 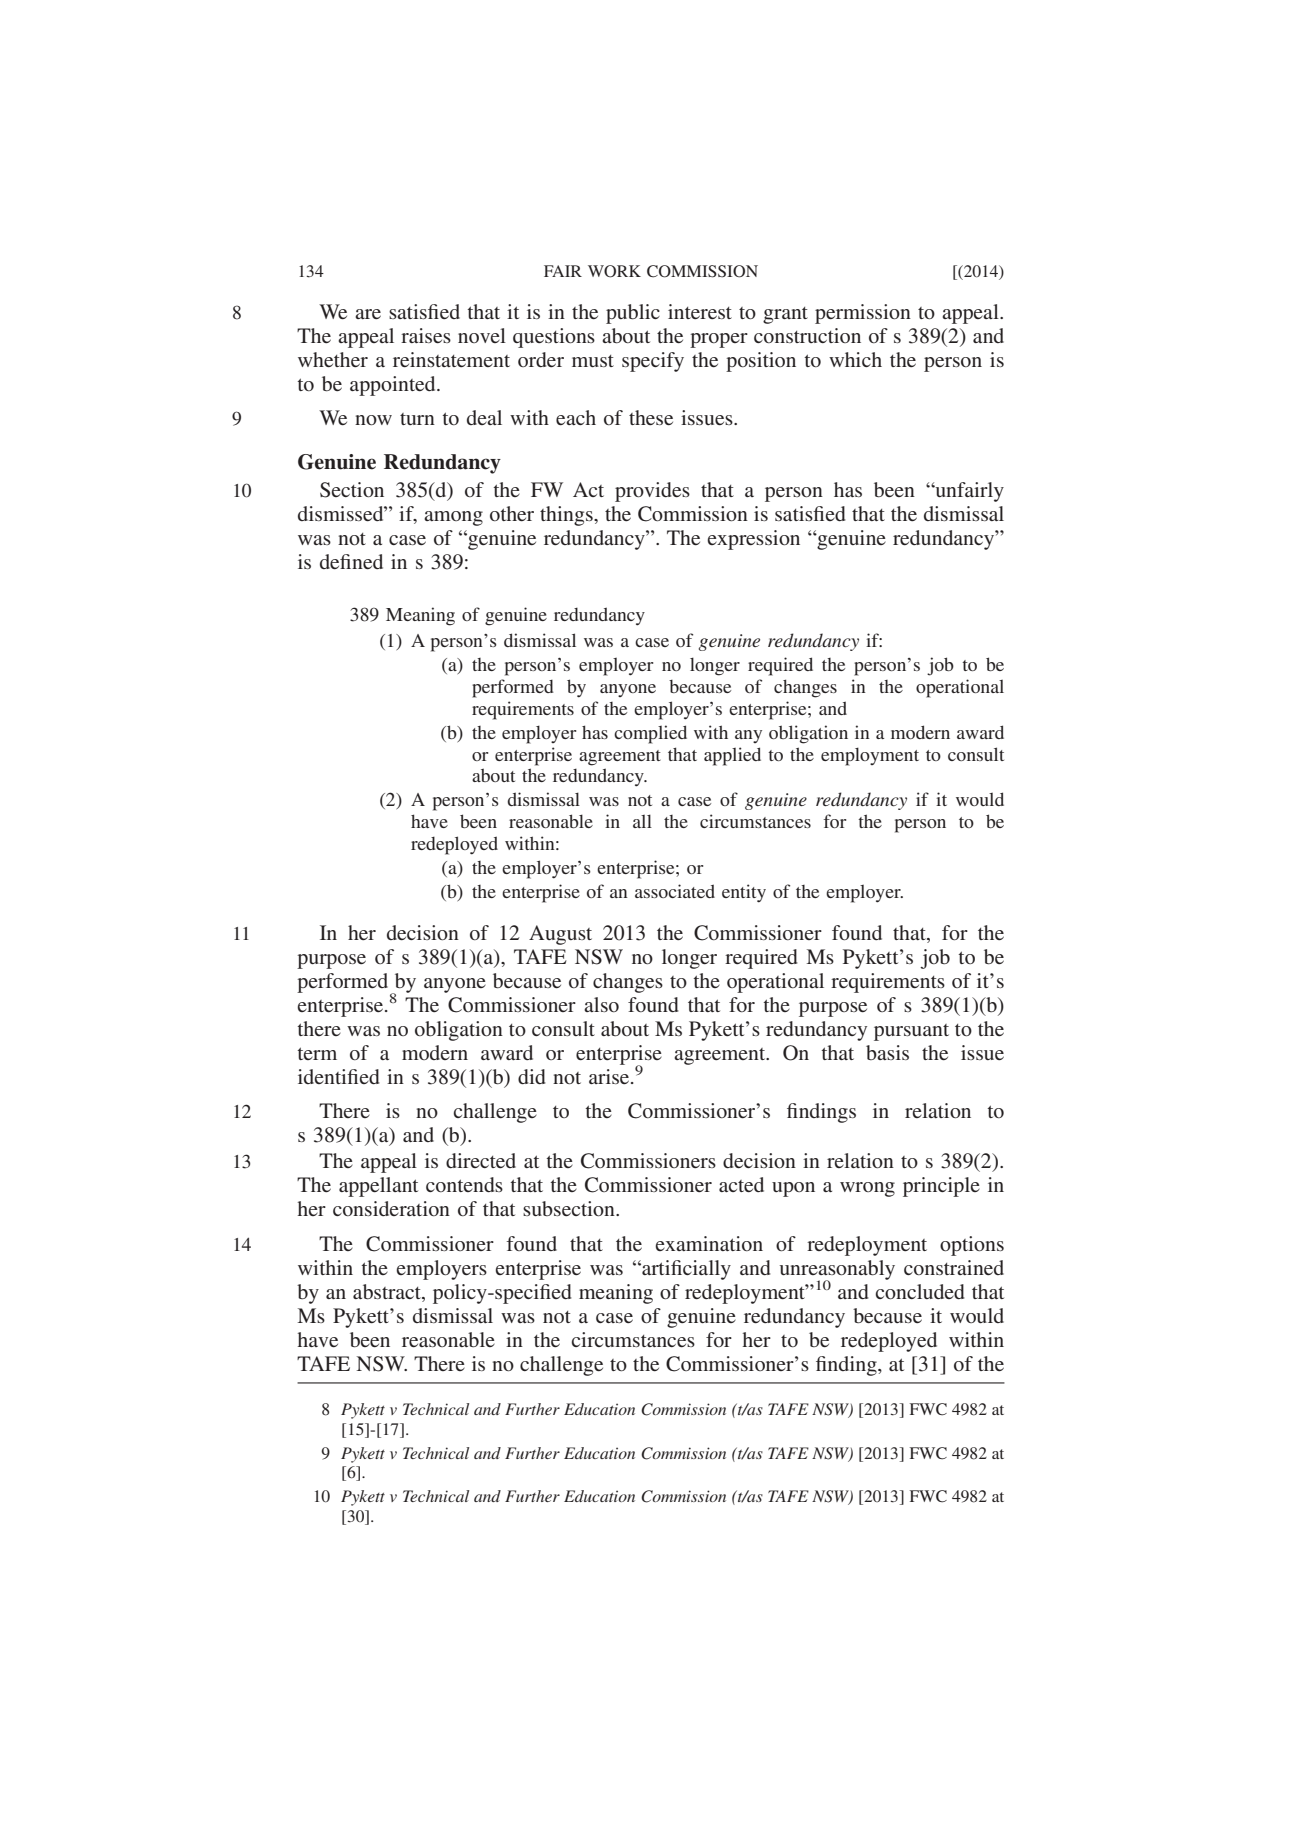 I want to click on complied, so click(x=650, y=734).
